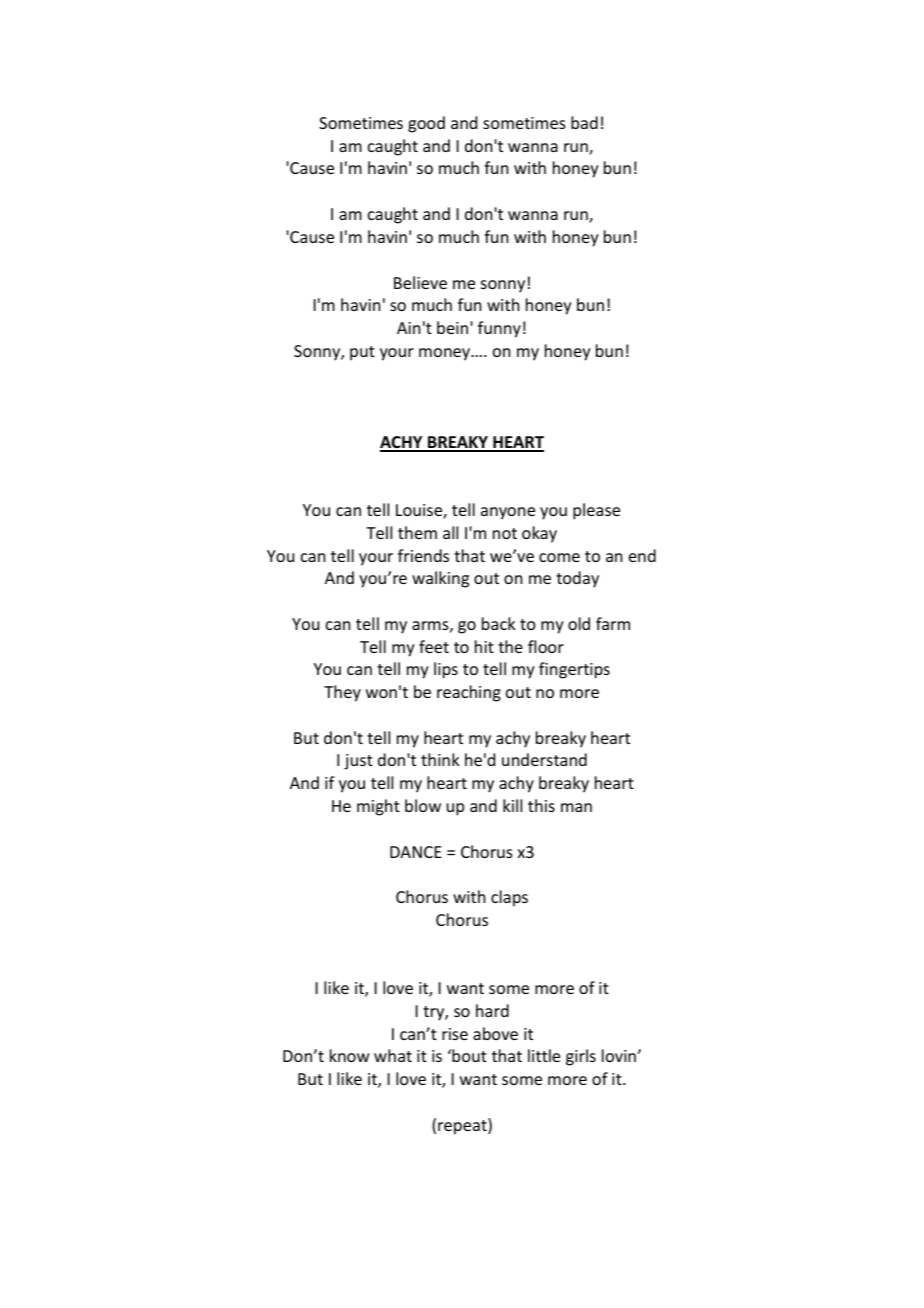  Describe the element at coordinates (584, 122) in the screenshot. I see `bad` at that location.
